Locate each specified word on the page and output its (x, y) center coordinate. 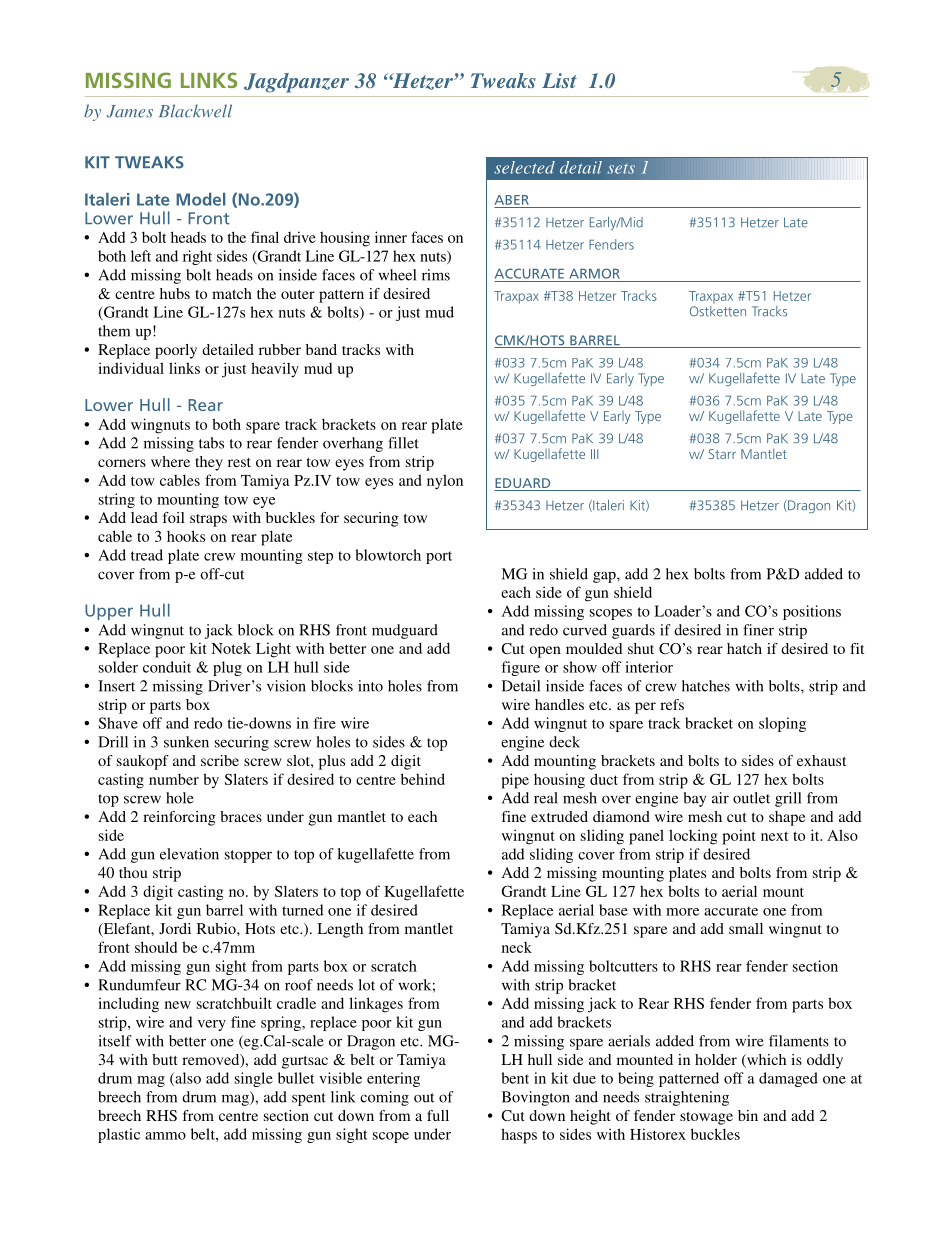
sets (621, 169)
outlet (751, 798)
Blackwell (195, 111)
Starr (722, 454)
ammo (165, 1136)
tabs (211, 443)
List (559, 80)
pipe (515, 781)
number (174, 779)
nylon (445, 482)
